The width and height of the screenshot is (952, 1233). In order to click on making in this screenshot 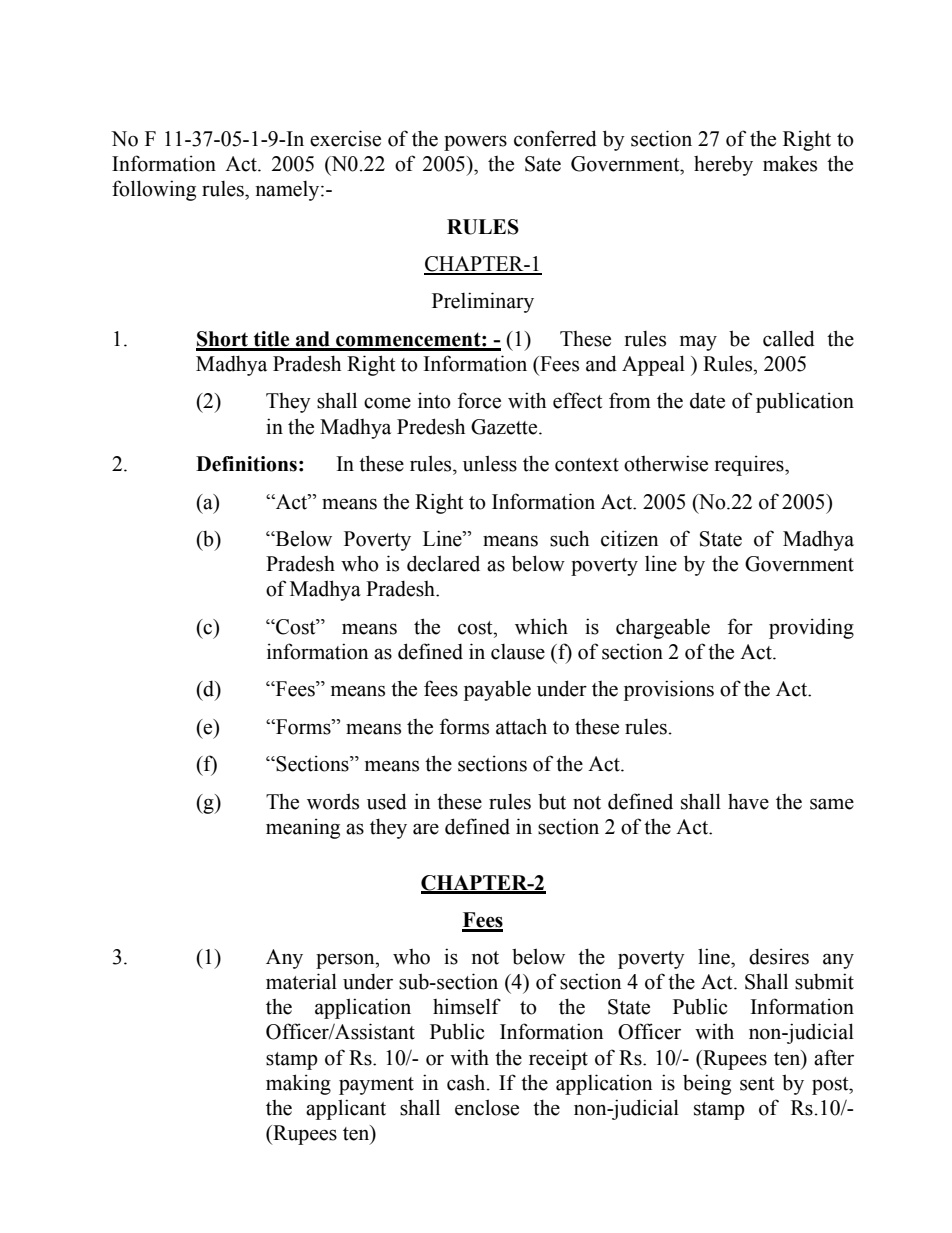, I will do `click(298, 1084)`.
